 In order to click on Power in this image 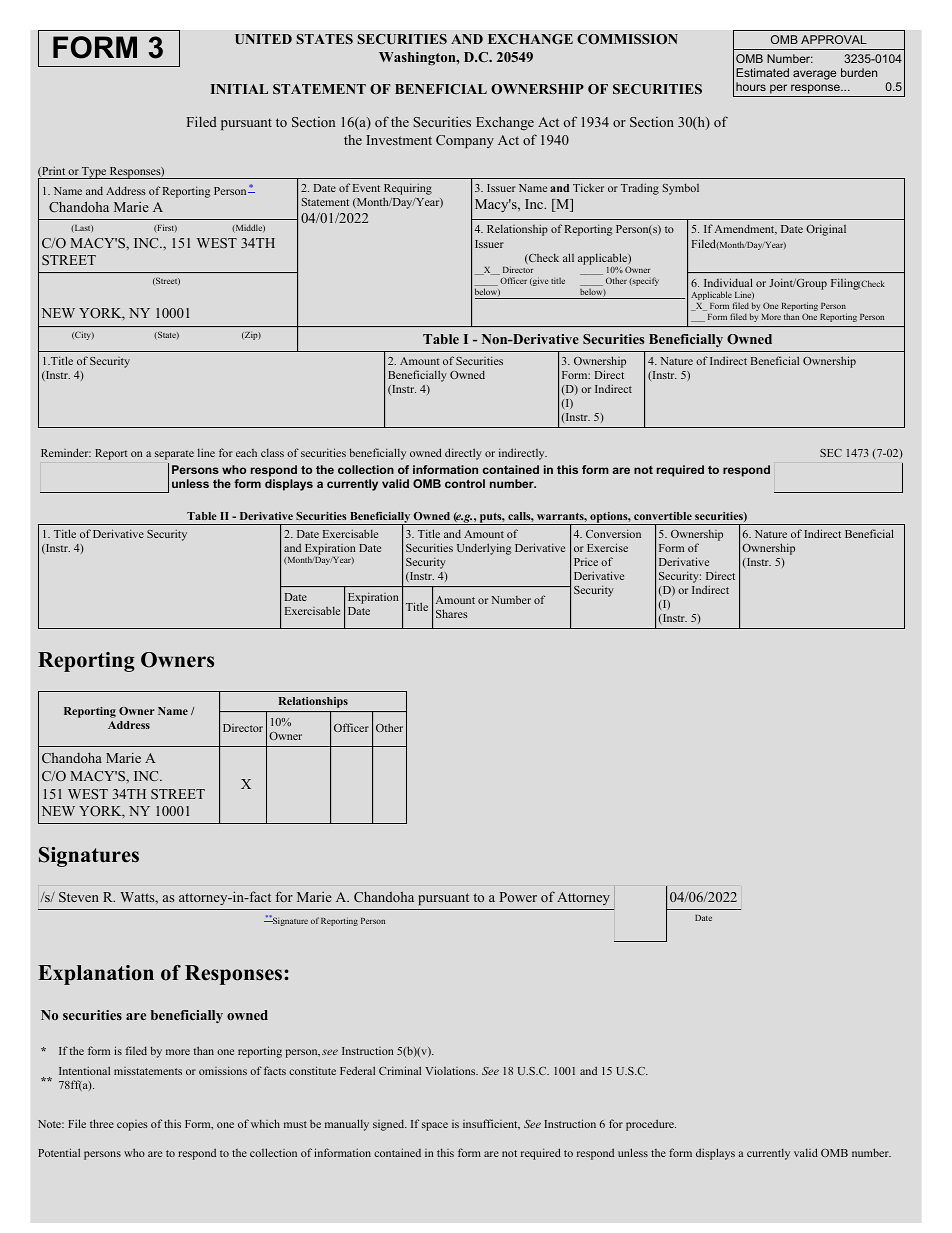, I will do `click(518, 897)`.
